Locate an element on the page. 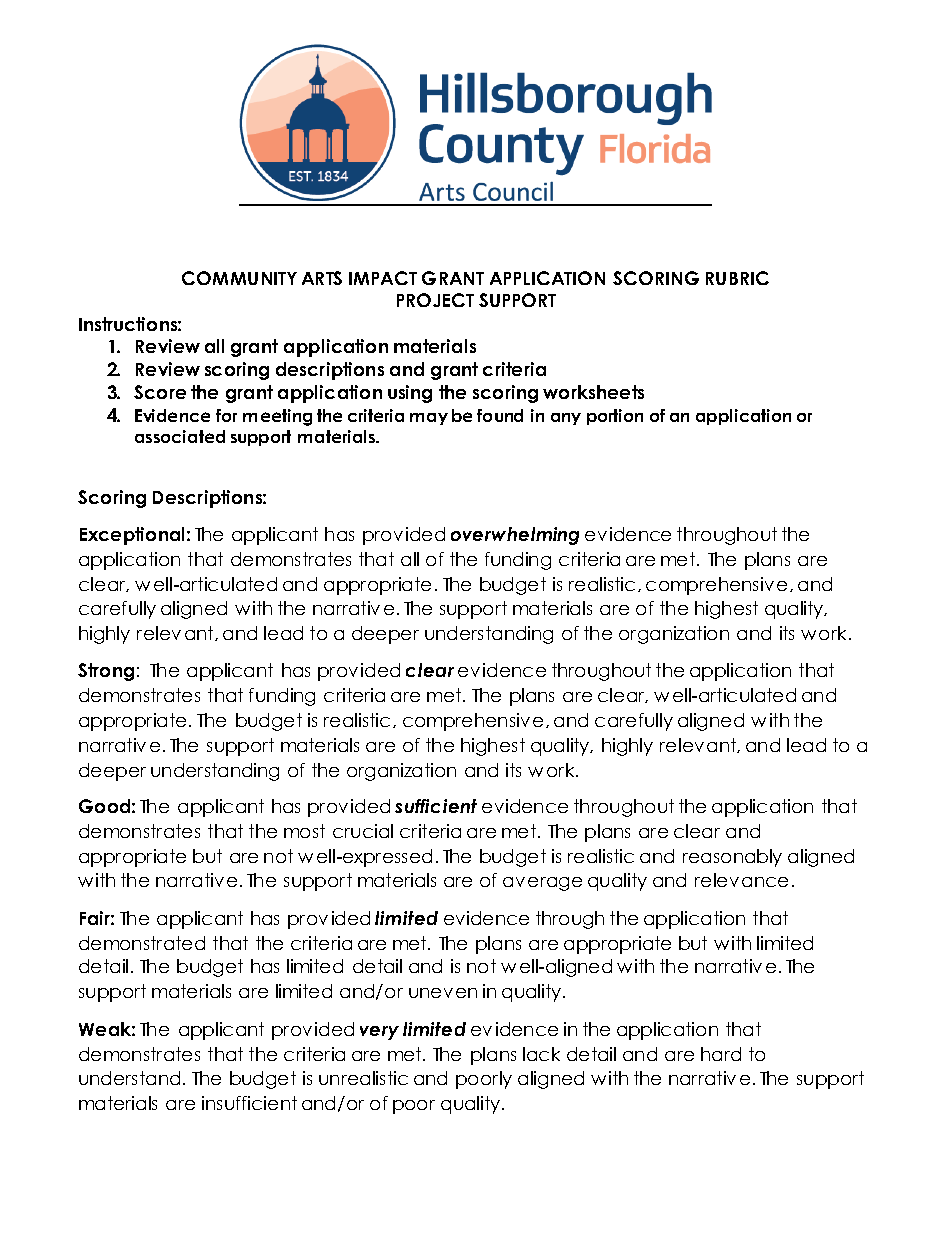 Image resolution: width=952 pixels, height=1233 pixels. PROJECT is located at coordinates (435, 300).
